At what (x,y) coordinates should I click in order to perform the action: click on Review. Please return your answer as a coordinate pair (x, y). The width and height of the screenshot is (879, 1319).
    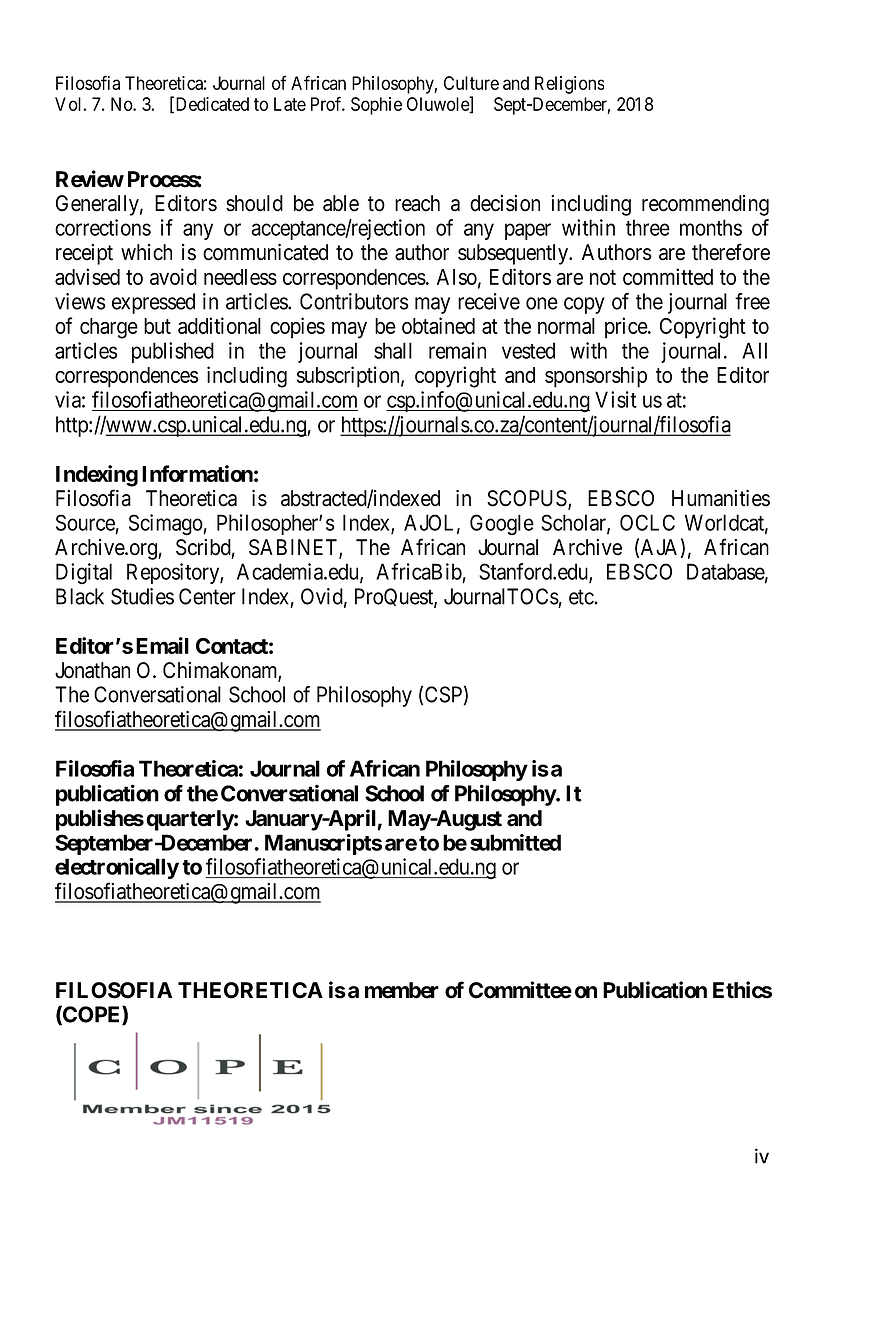
    Looking at the image, I should click on (90, 179).
